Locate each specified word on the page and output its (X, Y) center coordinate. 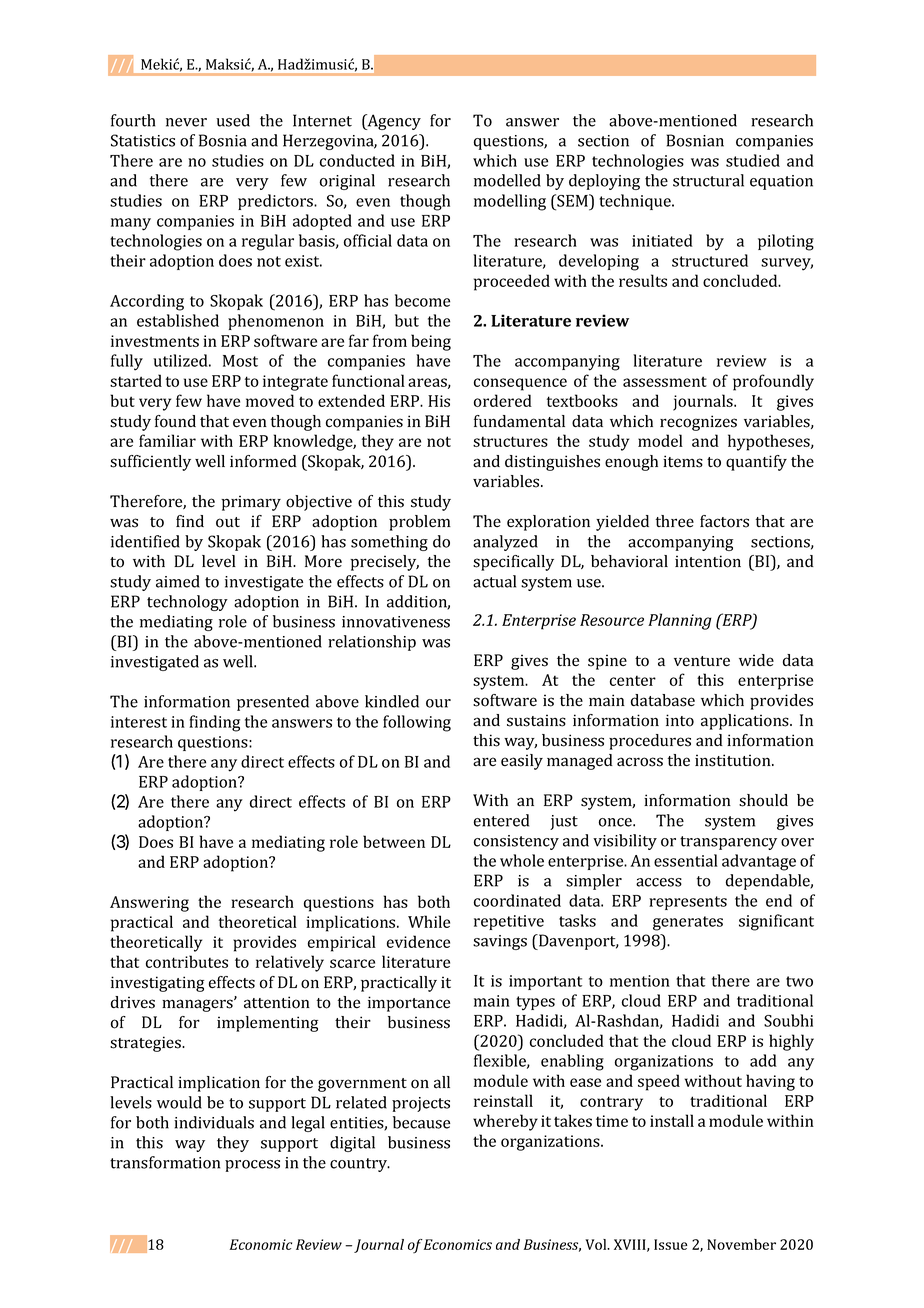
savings (500, 942)
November (741, 1244)
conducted (357, 160)
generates (688, 923)
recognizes (698, 423)
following (417, 723)
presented (273, 703)
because (421, 1122)
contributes (187, 961)
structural (708, 180)
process (252, 1166)
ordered (503, 400)
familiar (167, 440)
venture (702, 661)
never (186, 122)
